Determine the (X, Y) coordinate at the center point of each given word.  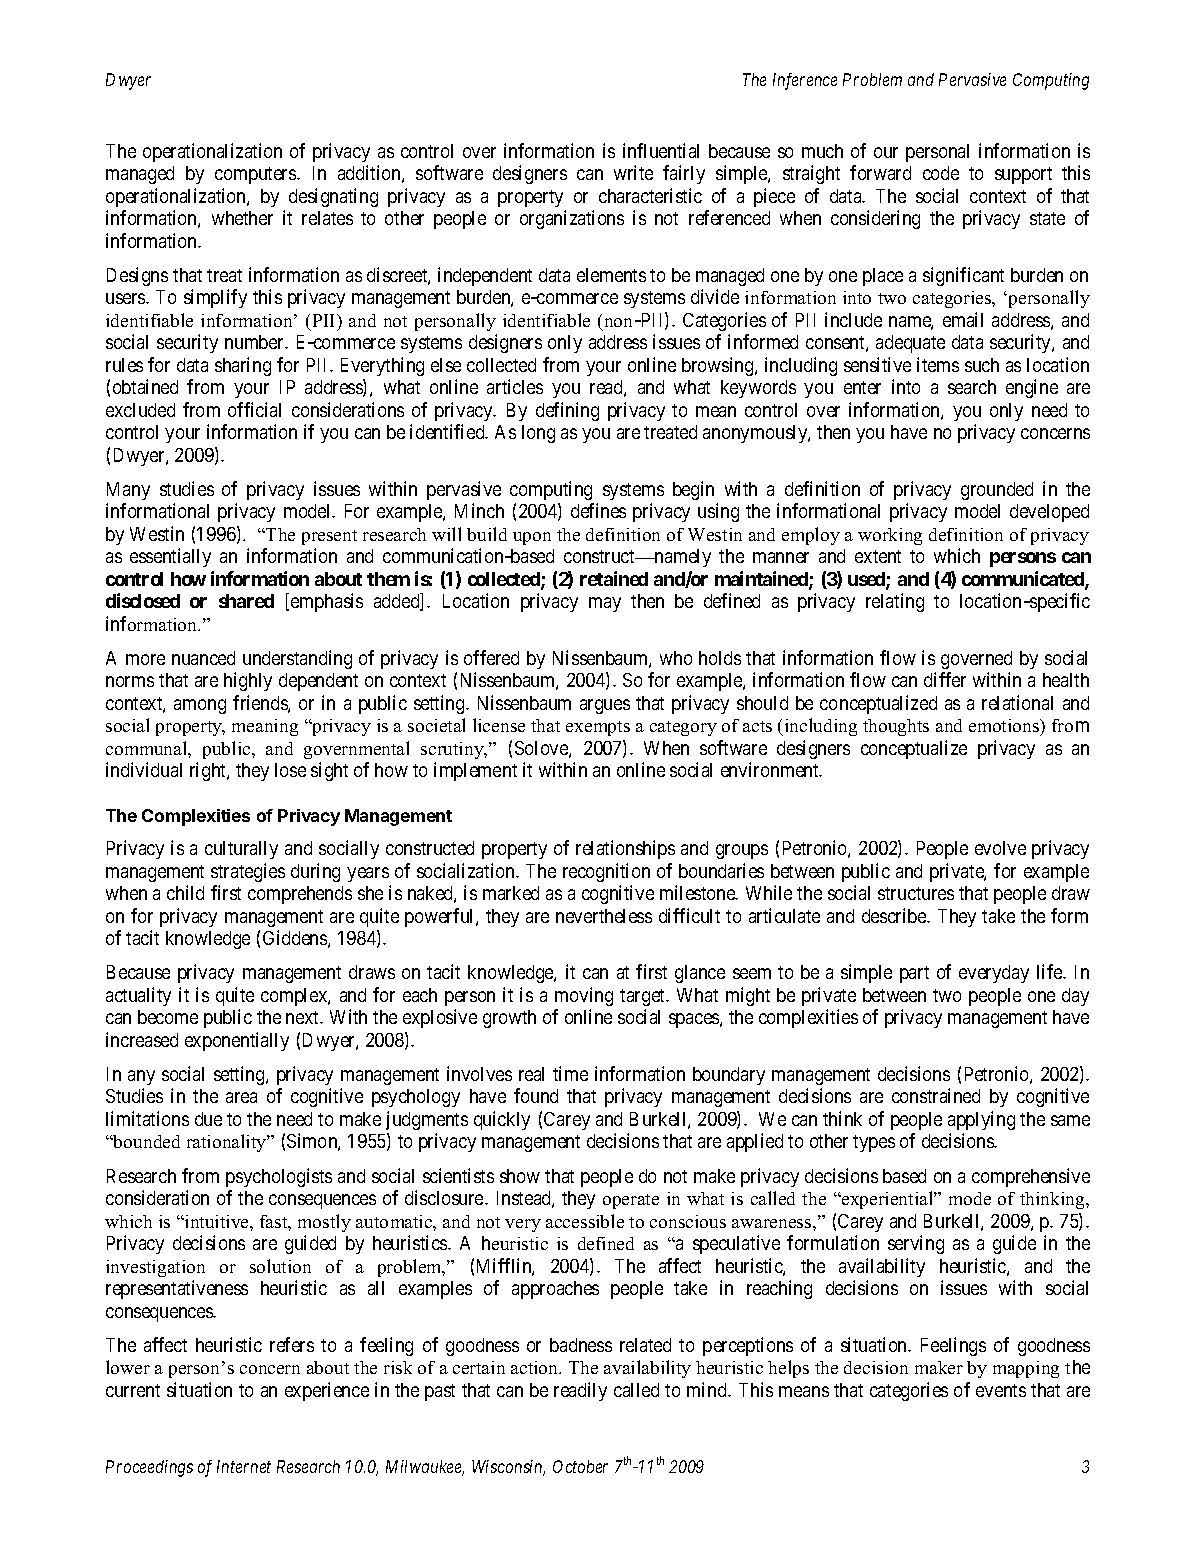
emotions (1005, 727)
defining (567, 411)
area (241, 1098)
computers (256, 175)
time (570, 1073)
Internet (244, 1466)
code (941, 173)
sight (329, 771)
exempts (598, 728)
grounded (997, 491)
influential (661, 150)
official (254, 409)
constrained (936, 1095)
